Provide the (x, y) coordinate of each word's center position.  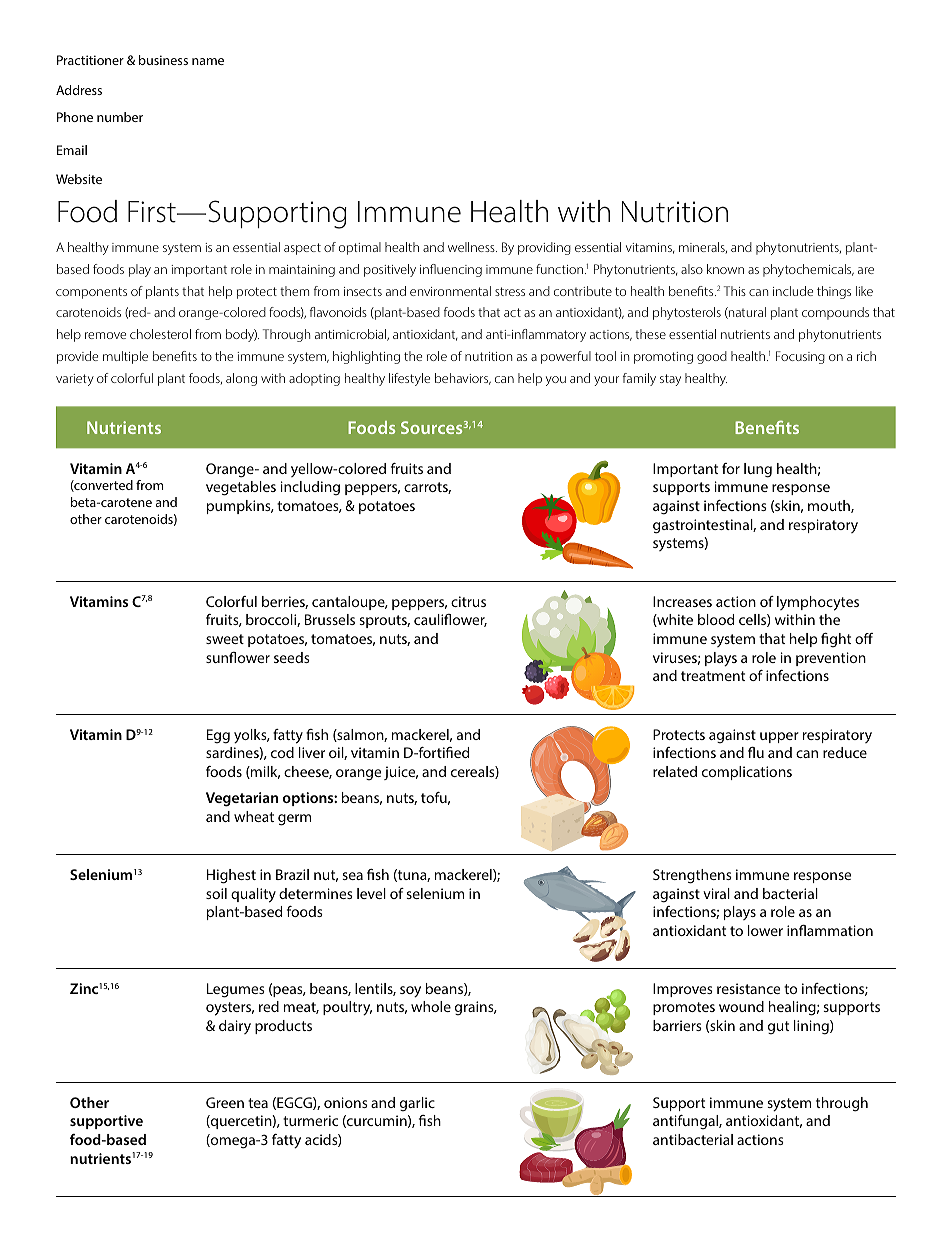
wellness (472, 247)
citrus (468, 601)
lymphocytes (818, 603)
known (725, 269)
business (163, 60)
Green (225, 1102)
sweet (225, 639)
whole (431, 1006)
